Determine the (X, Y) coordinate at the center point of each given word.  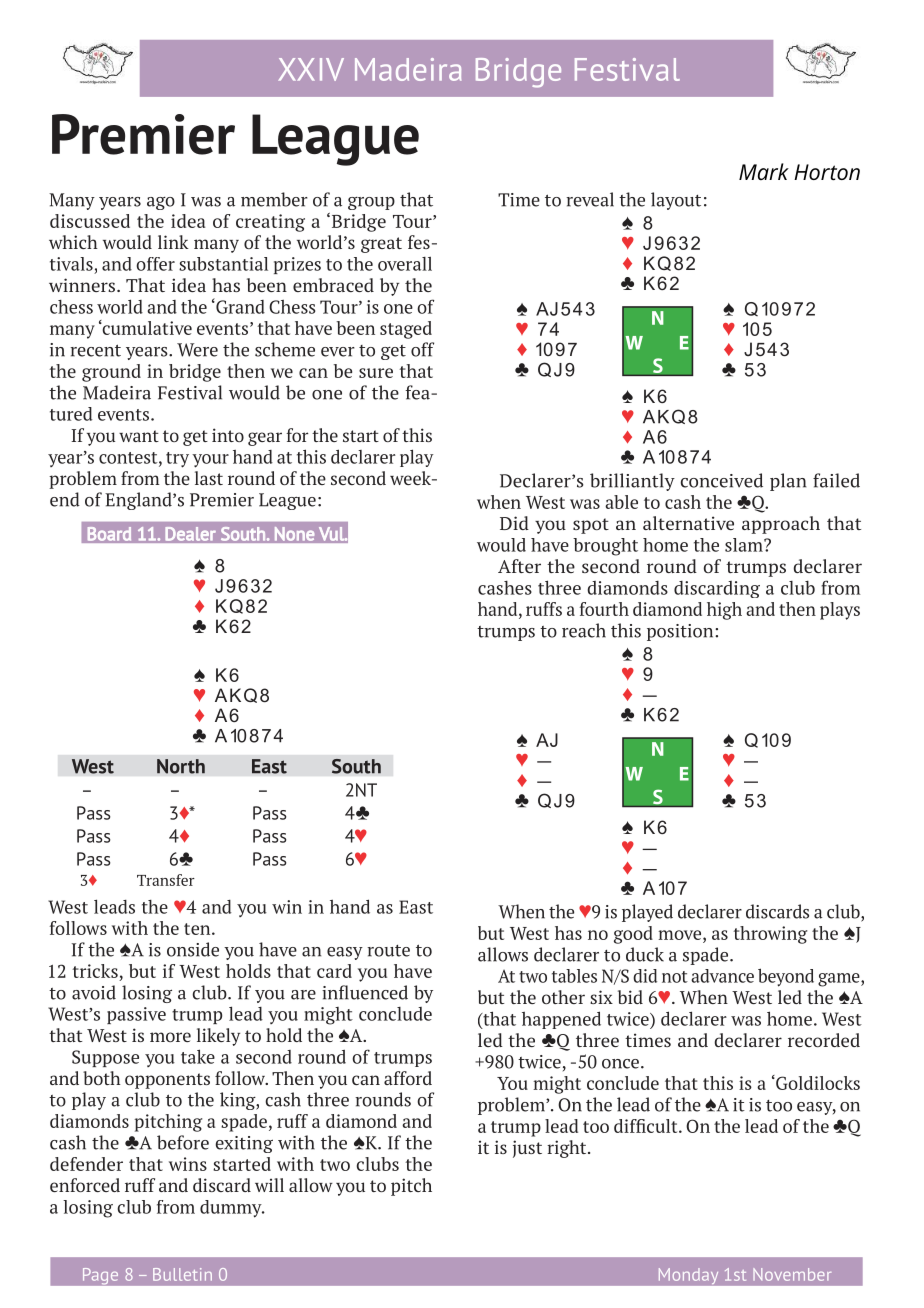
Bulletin (182, 1274)
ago (161, 203)
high (724, 611)
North (181, 766)
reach (584, 630)
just (527, 1149)
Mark (764, 171)
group (371, 203)
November (792, 1274)
